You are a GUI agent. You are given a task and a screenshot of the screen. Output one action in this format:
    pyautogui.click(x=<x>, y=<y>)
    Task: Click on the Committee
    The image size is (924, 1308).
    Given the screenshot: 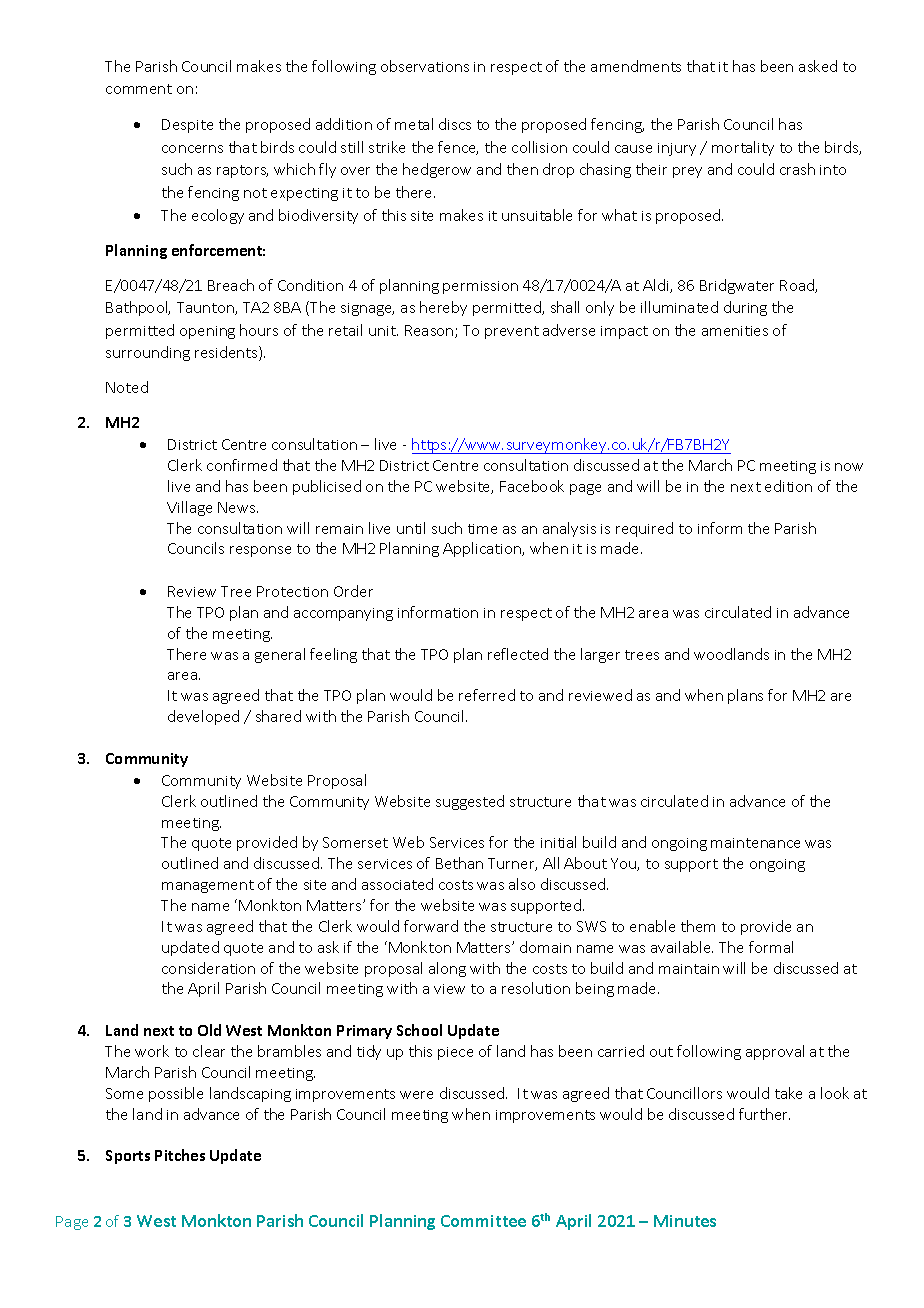 What is the action you would take?
    pyautogui.click(x=483, y=1221)
